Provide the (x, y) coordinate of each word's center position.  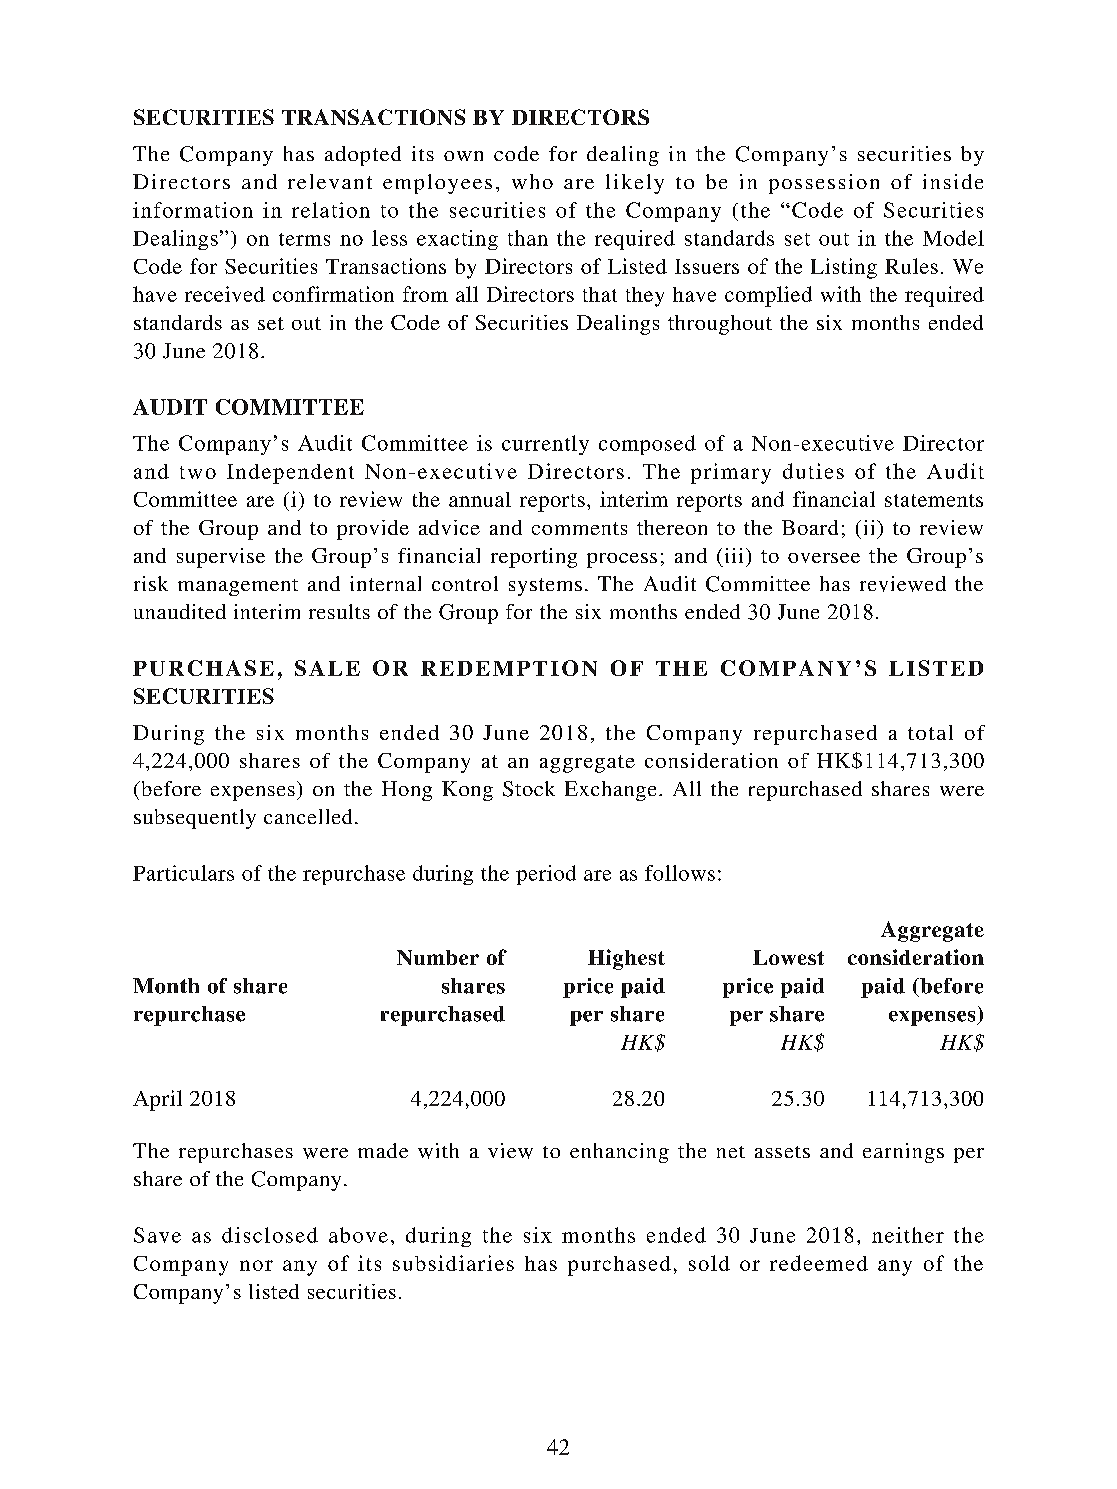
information (193, 210)
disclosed (270, 1235)
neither (908, 1235)
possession (824, 184)
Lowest (788, 957)
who (532, 181)
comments (579, 528)
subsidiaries (453, 1263)
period (546, 875)
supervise (221, 558)
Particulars (183, 873)
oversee (824, 558)
